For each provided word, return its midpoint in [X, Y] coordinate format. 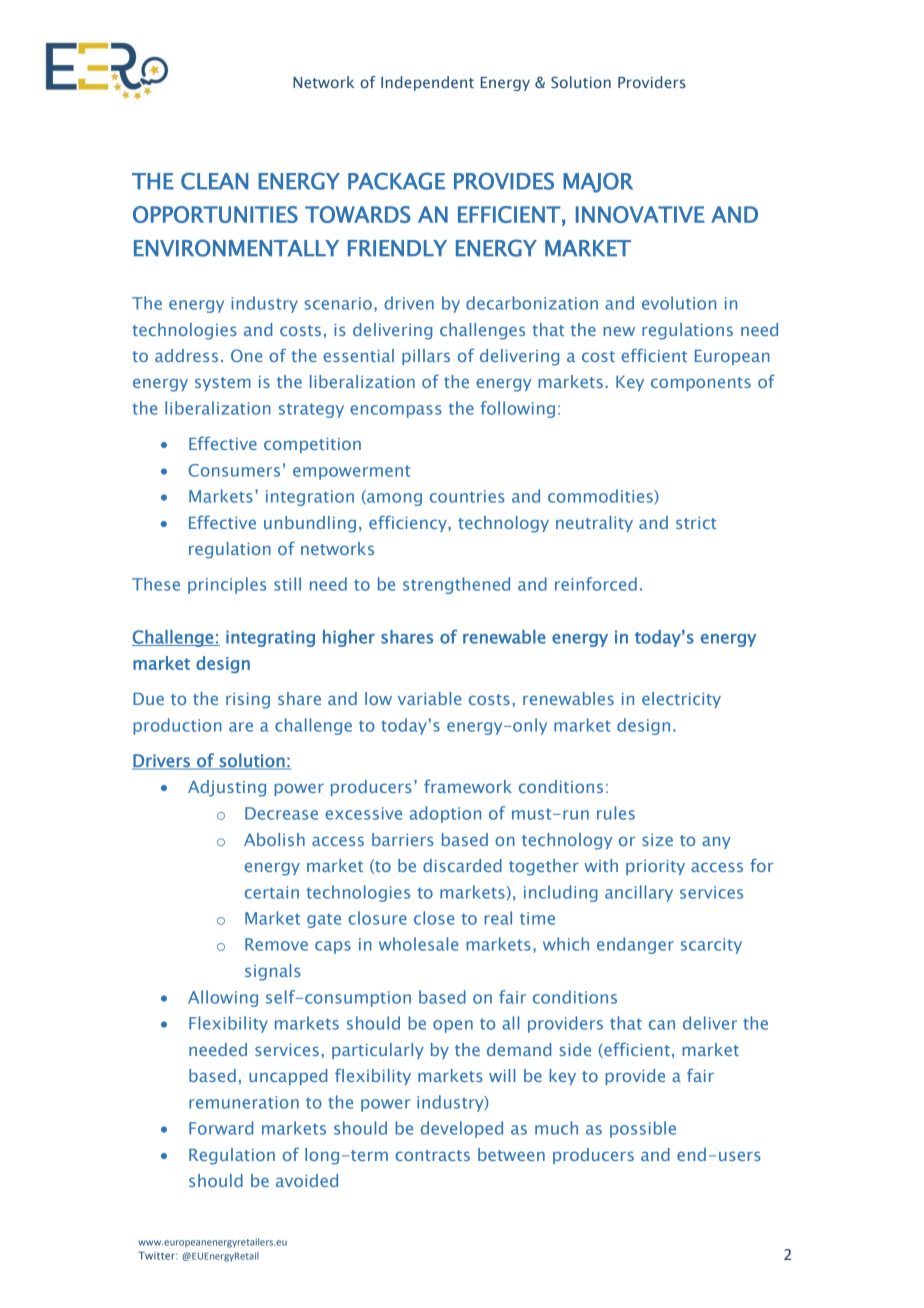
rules [616, 813]
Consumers [234, 470]
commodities [601, 497]
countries [467, 496]
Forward [221, 1128]
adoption [445, 814]
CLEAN [214, 181]
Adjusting [227, 788]
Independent [427, 83]
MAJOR [598, 182]
